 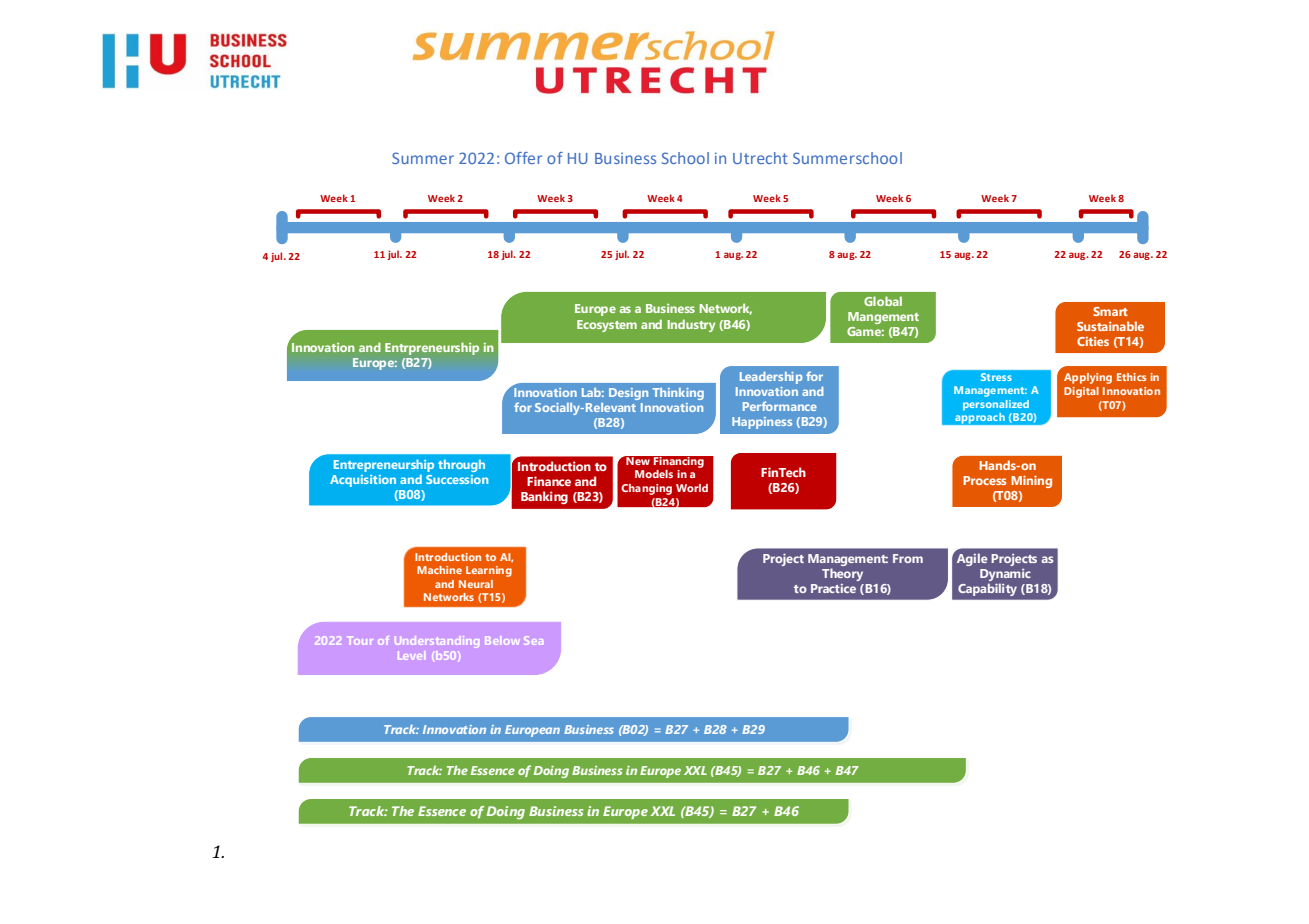 What do you see at coordinates (1031, 481) in the screenshot?
I see `Mining` at bounding box center [1031, 481].
